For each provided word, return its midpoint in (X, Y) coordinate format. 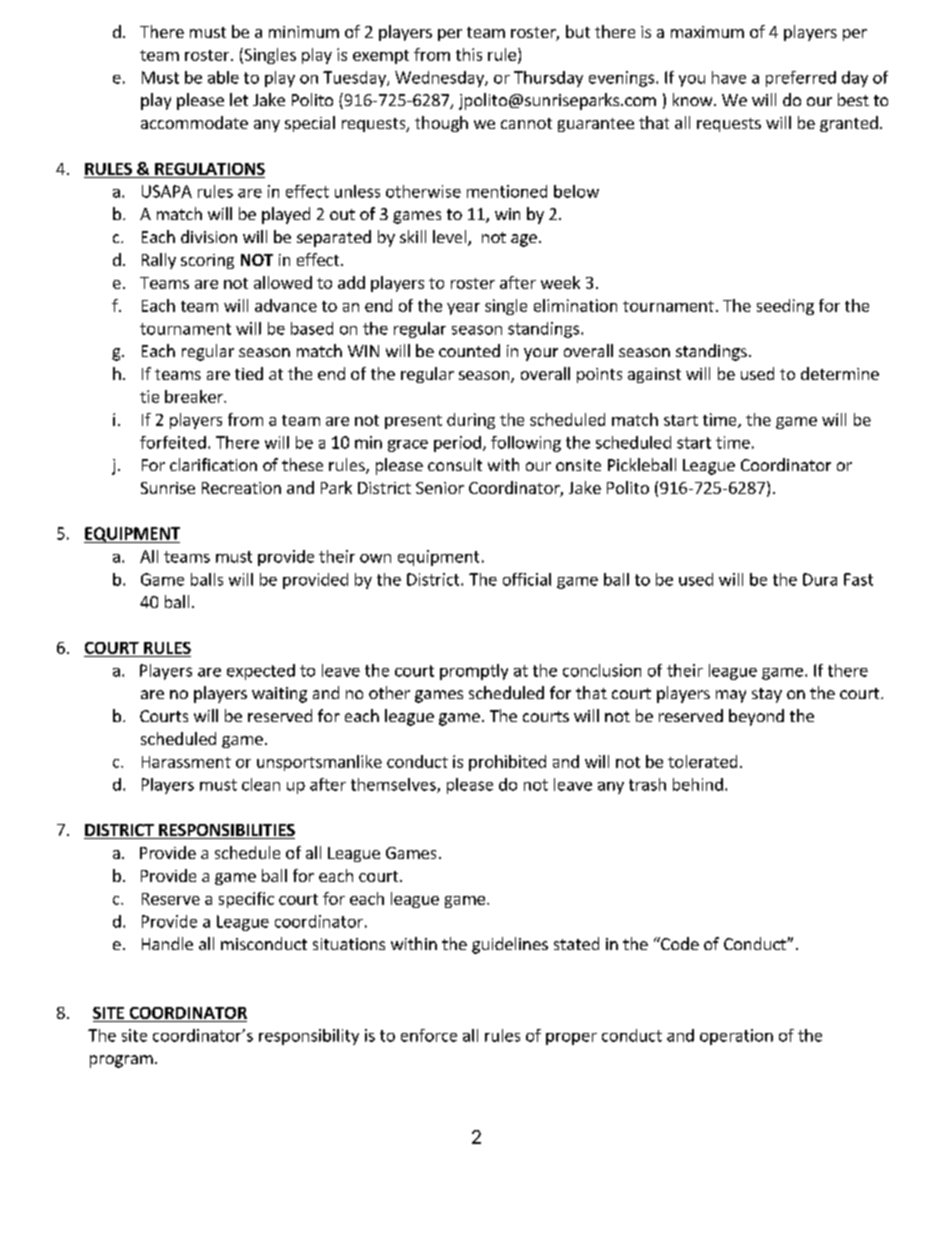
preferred (801, 79)
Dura (820, 579)
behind (698, 784)
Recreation (241, 488)
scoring (207, 261)
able (223, 77)
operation (736, 1037)
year (463, 309)
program (121, 1061)
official (527, 579)
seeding (785, 307)
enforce (429, 1035)
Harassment (186, 762)
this (469, 54)
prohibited (507, 763)
